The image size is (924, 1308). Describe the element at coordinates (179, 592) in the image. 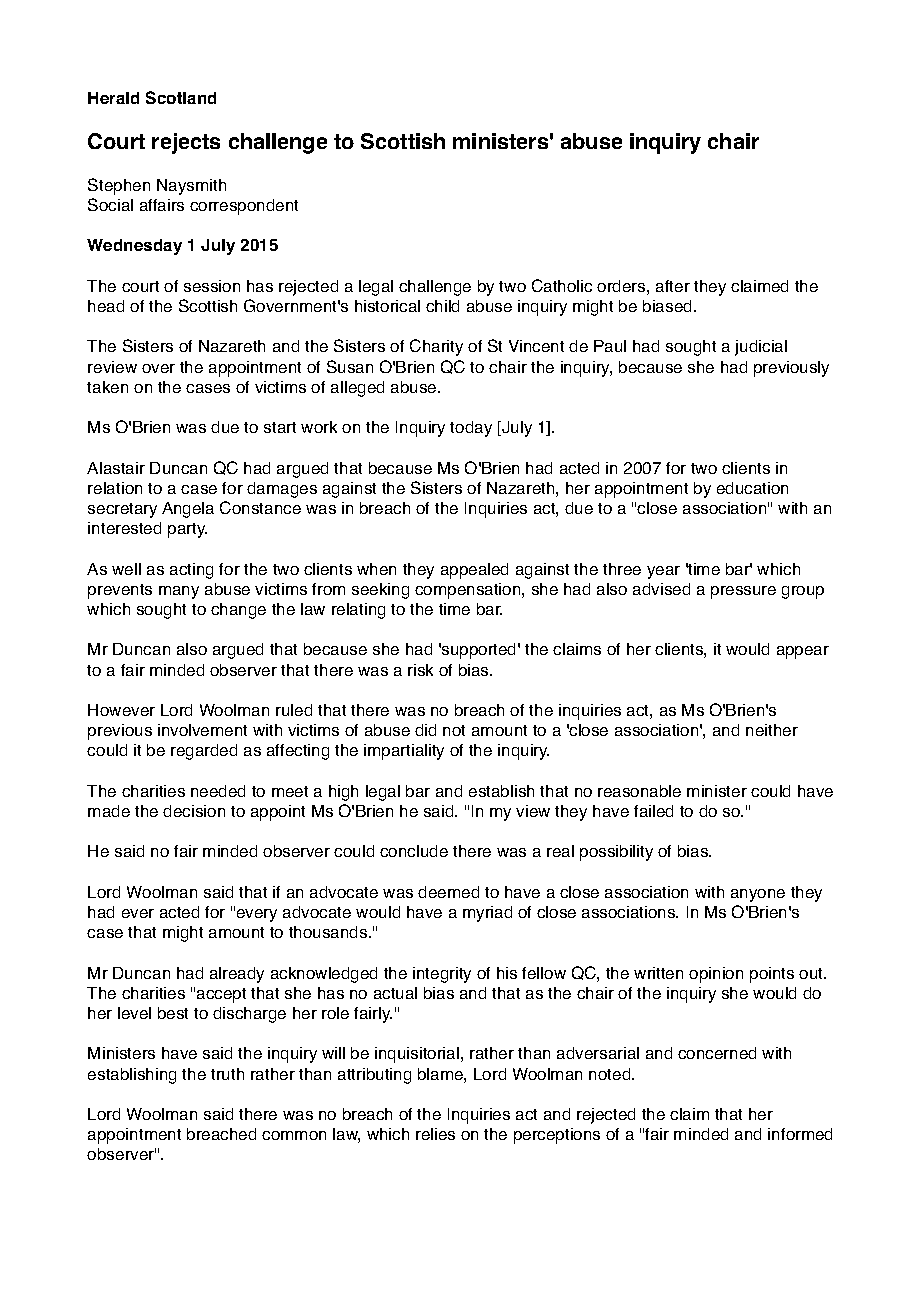

I see `many` at that location.
